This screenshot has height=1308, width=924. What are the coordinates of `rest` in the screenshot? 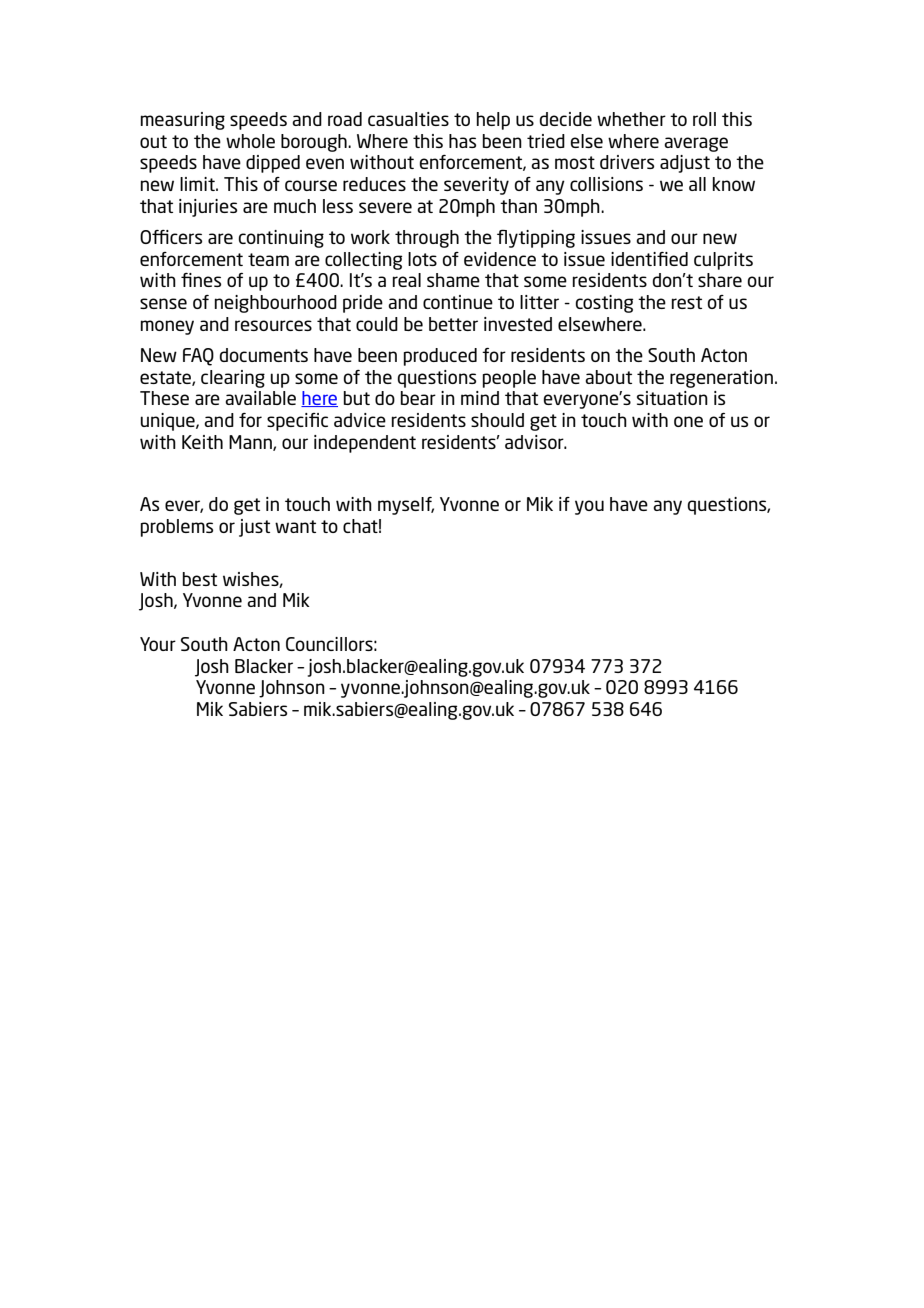 It's located at (687, 302).
